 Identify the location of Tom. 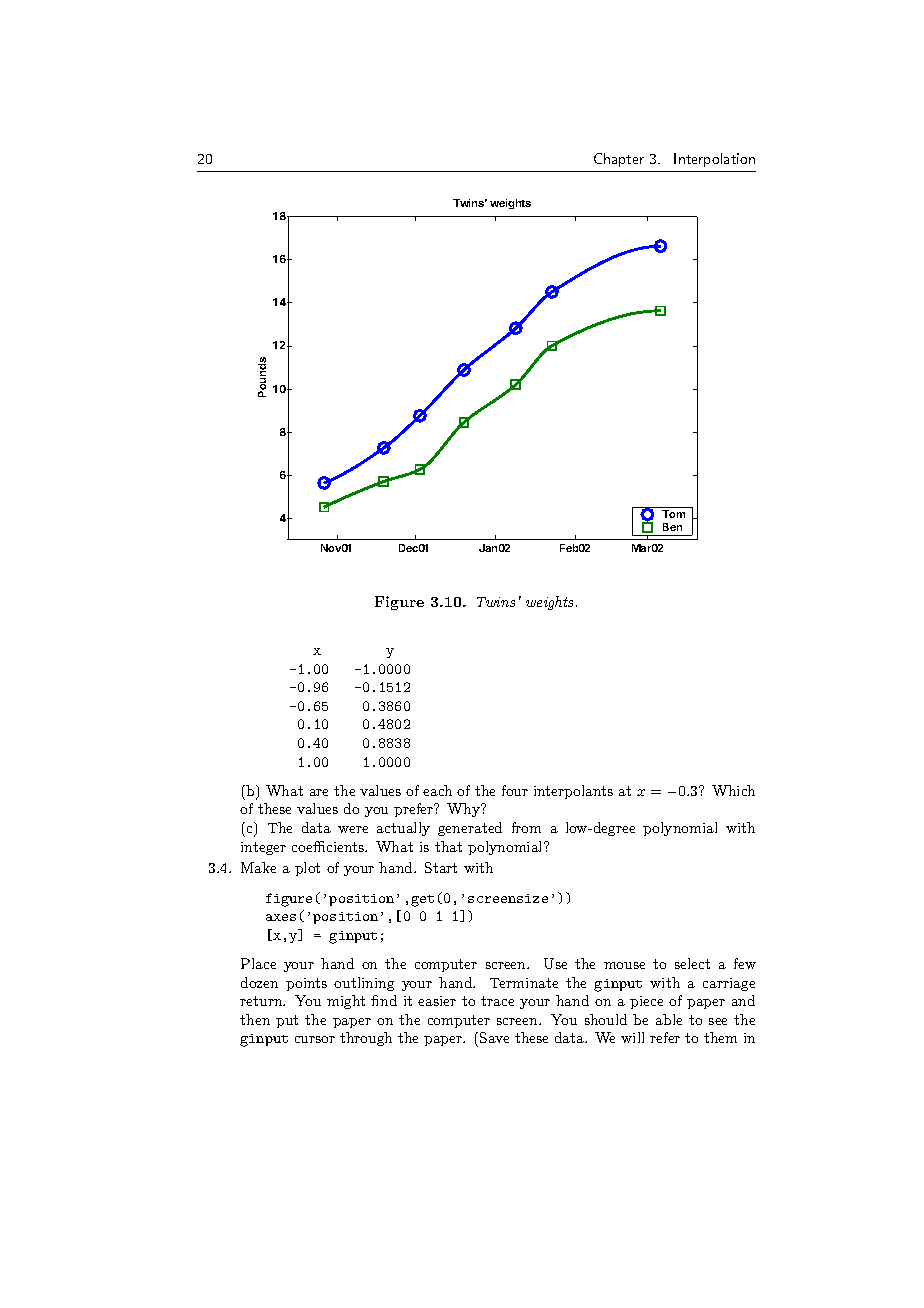
(673, 514).
